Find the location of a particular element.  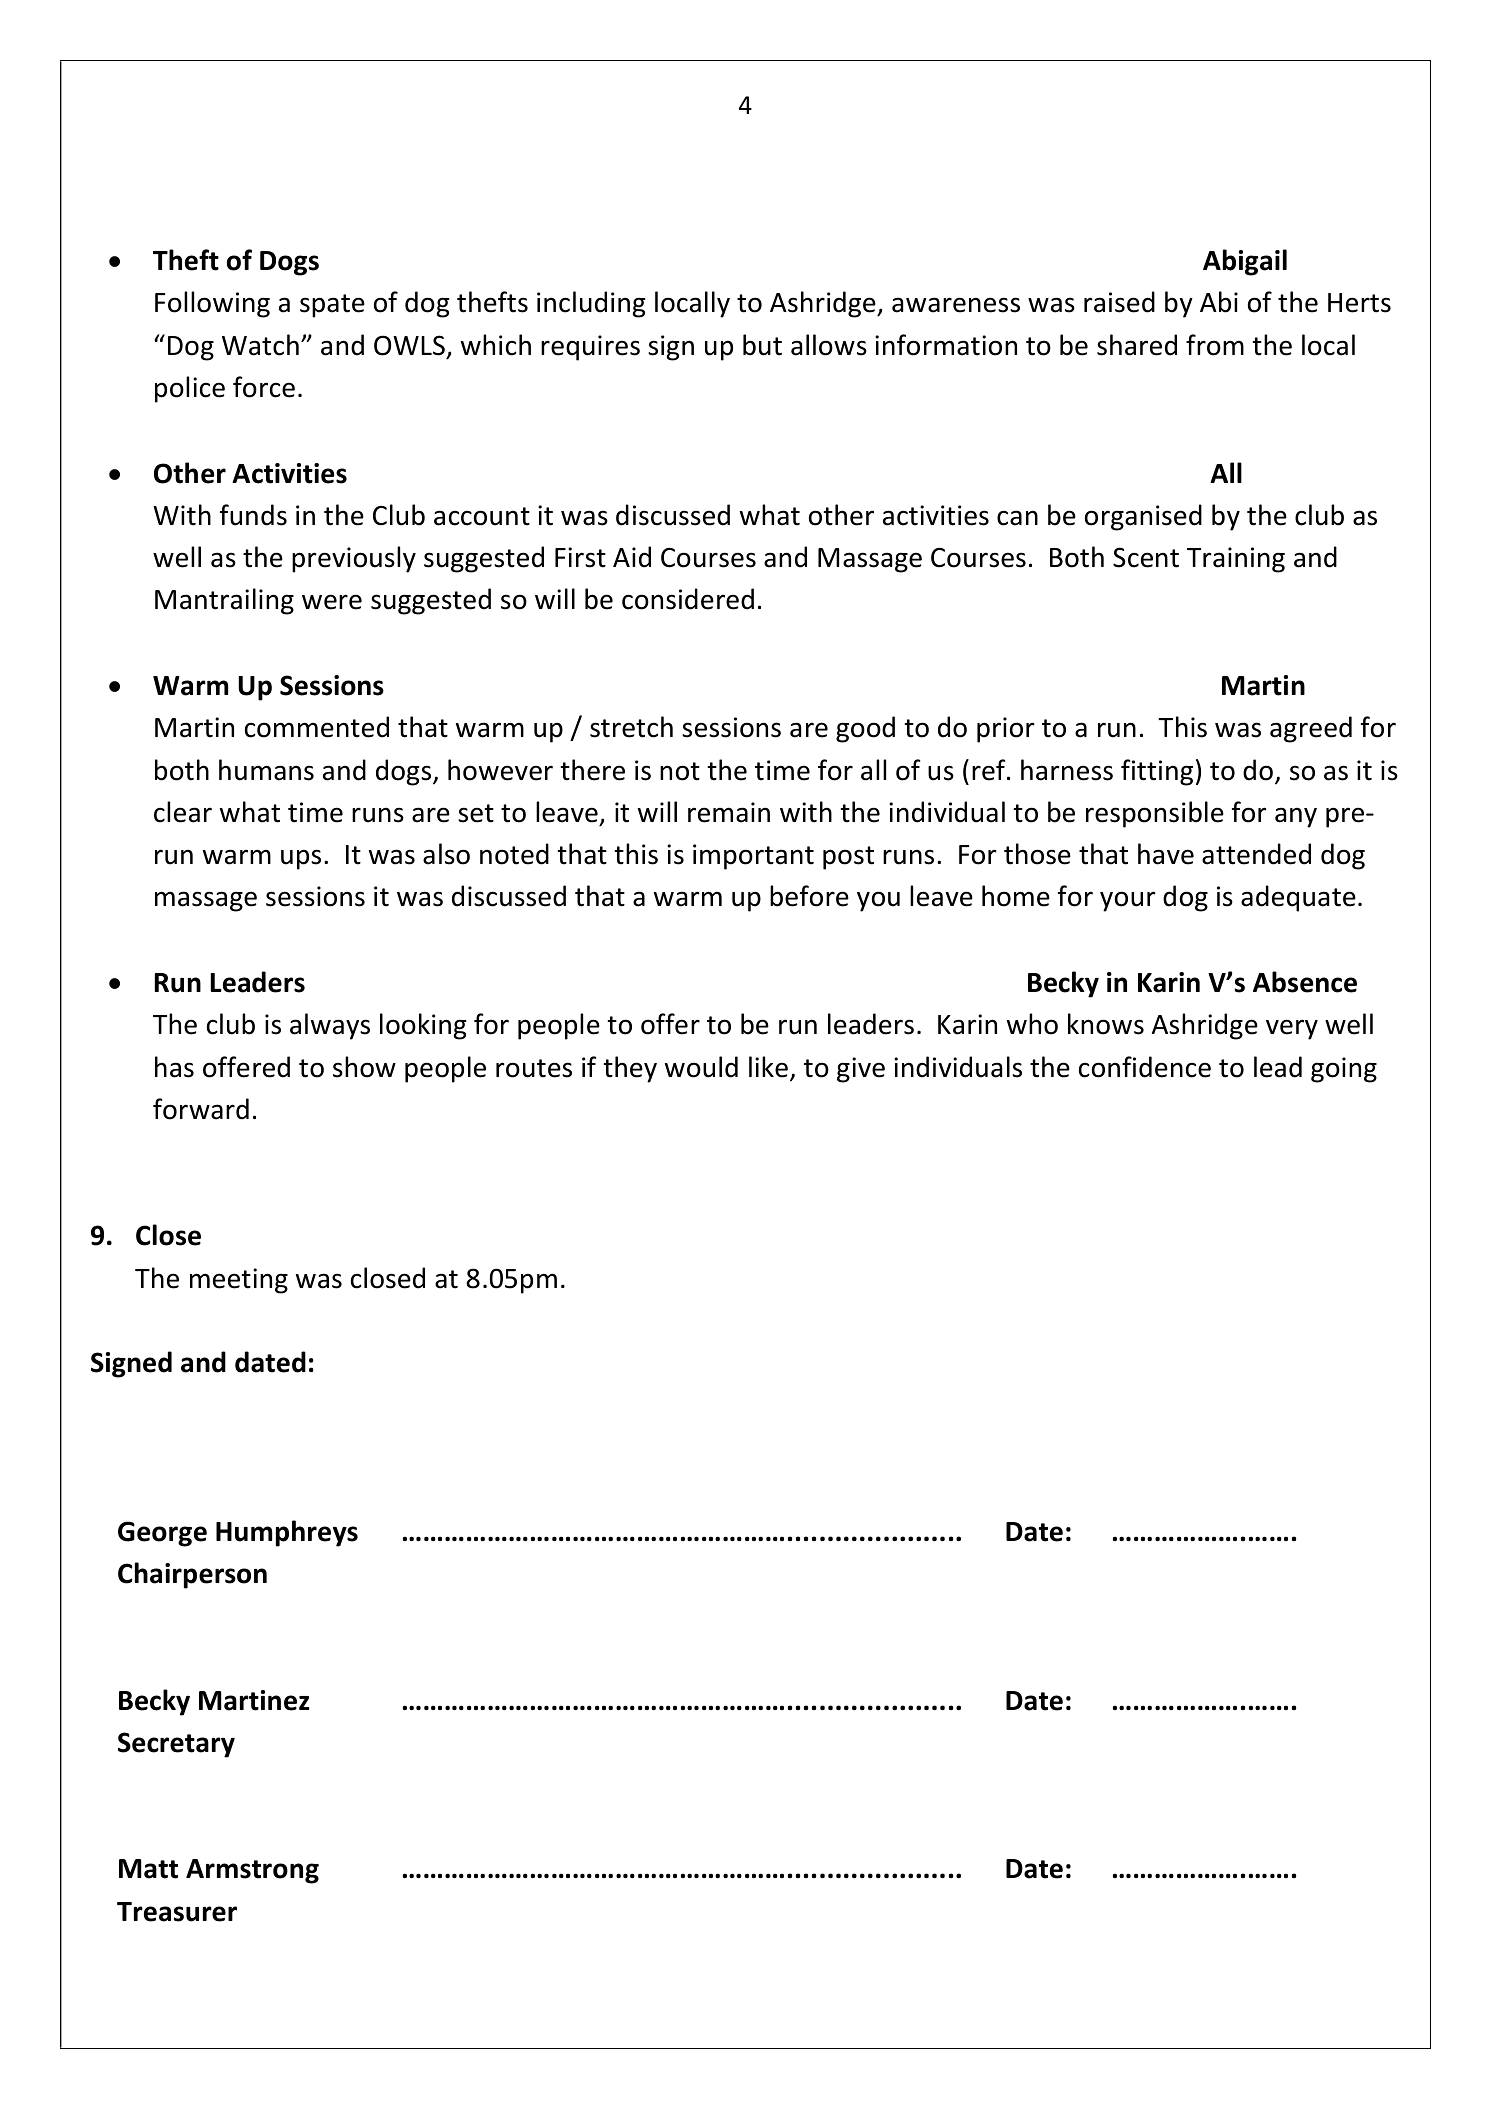

ups is located at coordinates (301, 859).
